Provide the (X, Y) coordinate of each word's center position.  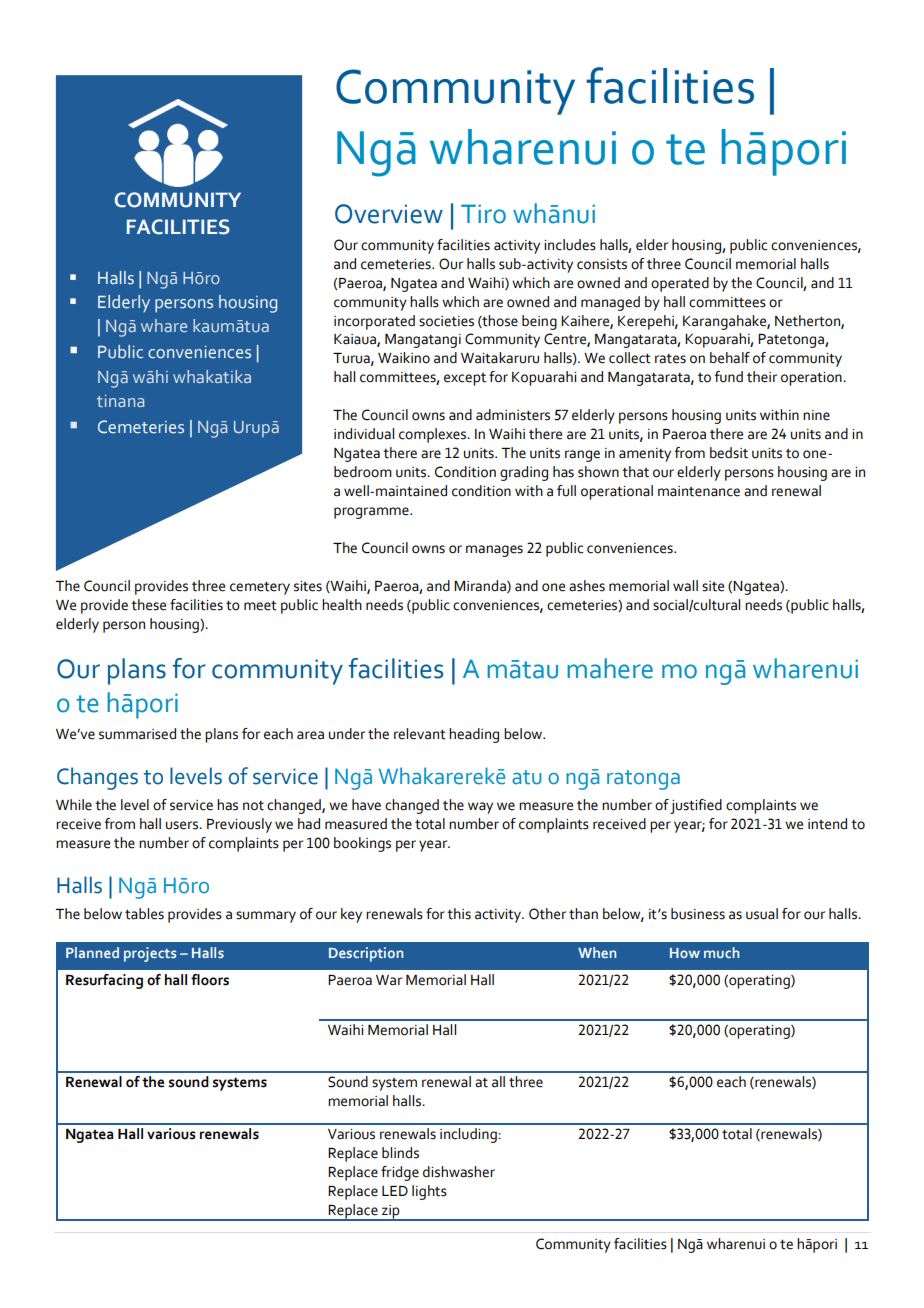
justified (696, 806)
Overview (389, 214)
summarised (137, 734)
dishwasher (459, 1172)
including (469, 1135)
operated (680, 284)
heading (474, 735)
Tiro (483, 214)
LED (395, 1191)
